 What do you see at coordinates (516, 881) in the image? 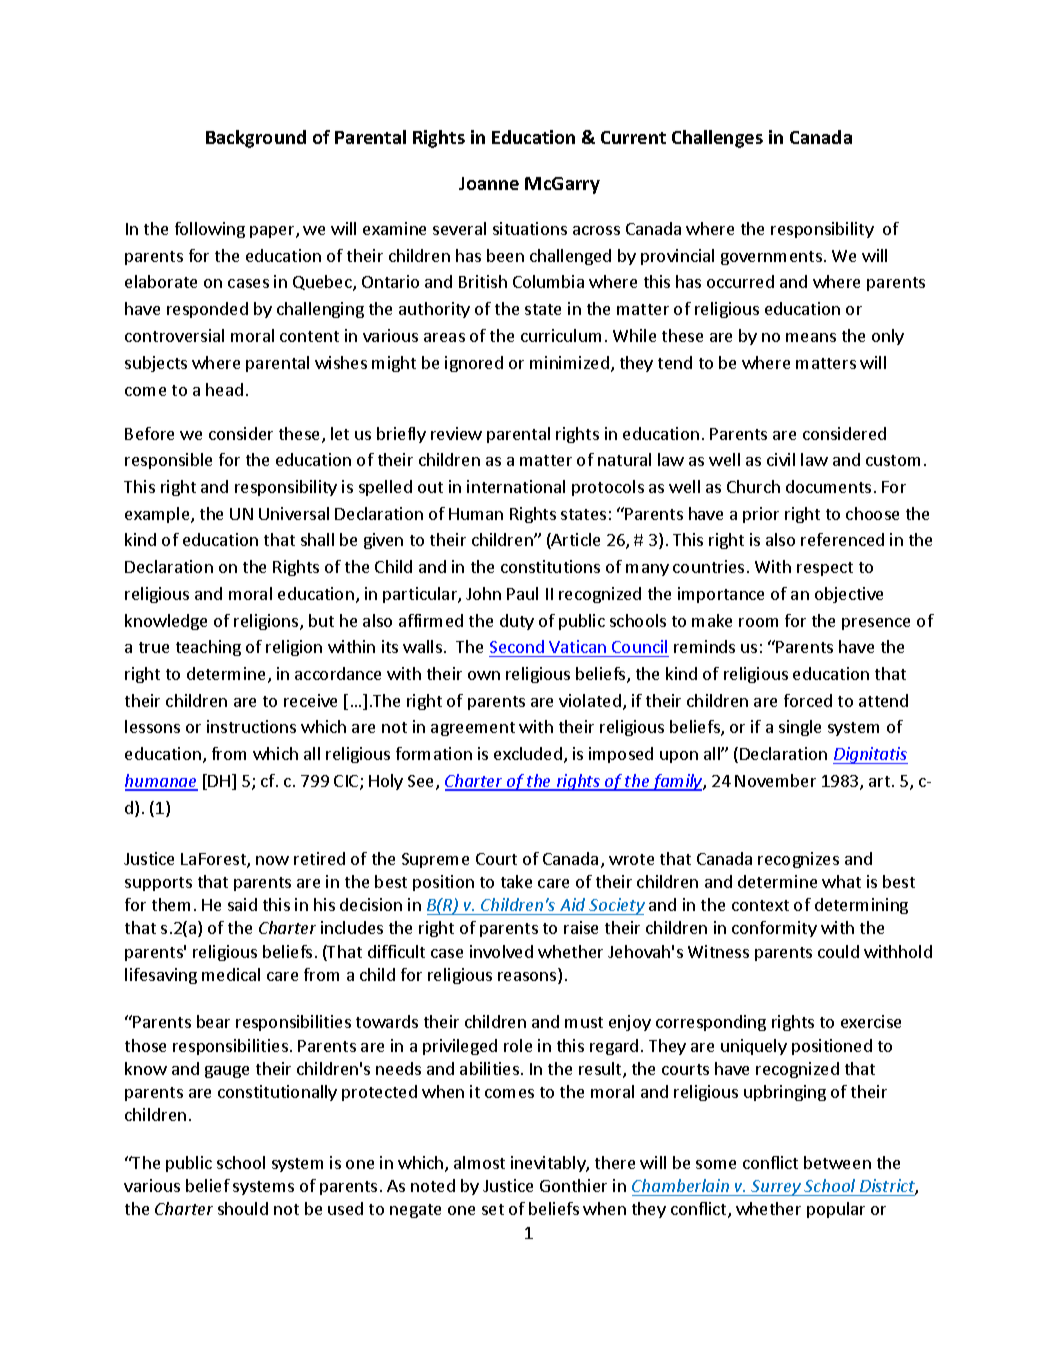
I see `take` at bounding box center [516, 881].
